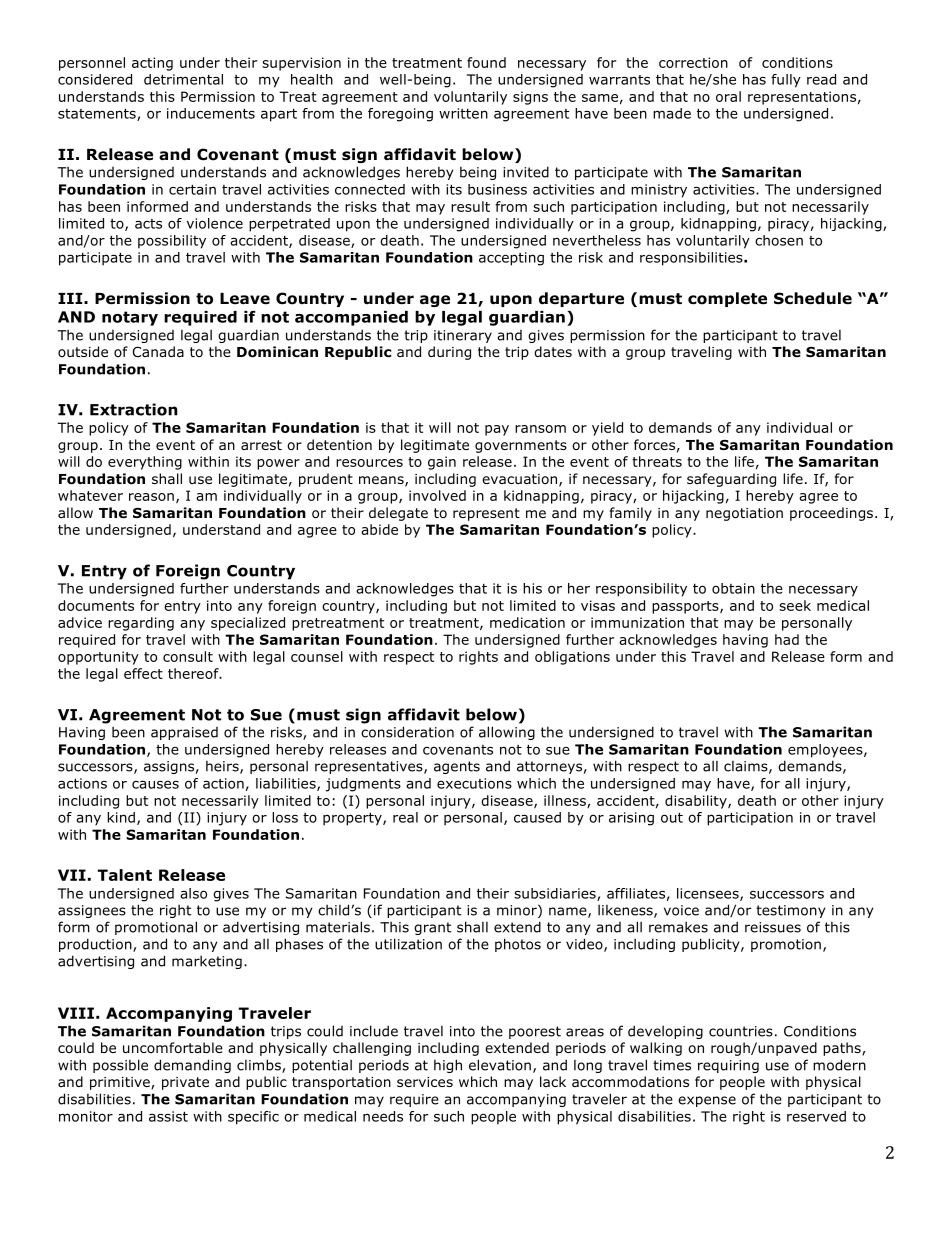 This page has width=952, height=1233. What do you see at coordinates (728, 1066) in the page?
I see `requiring` at bounding box center [728, 1066].
